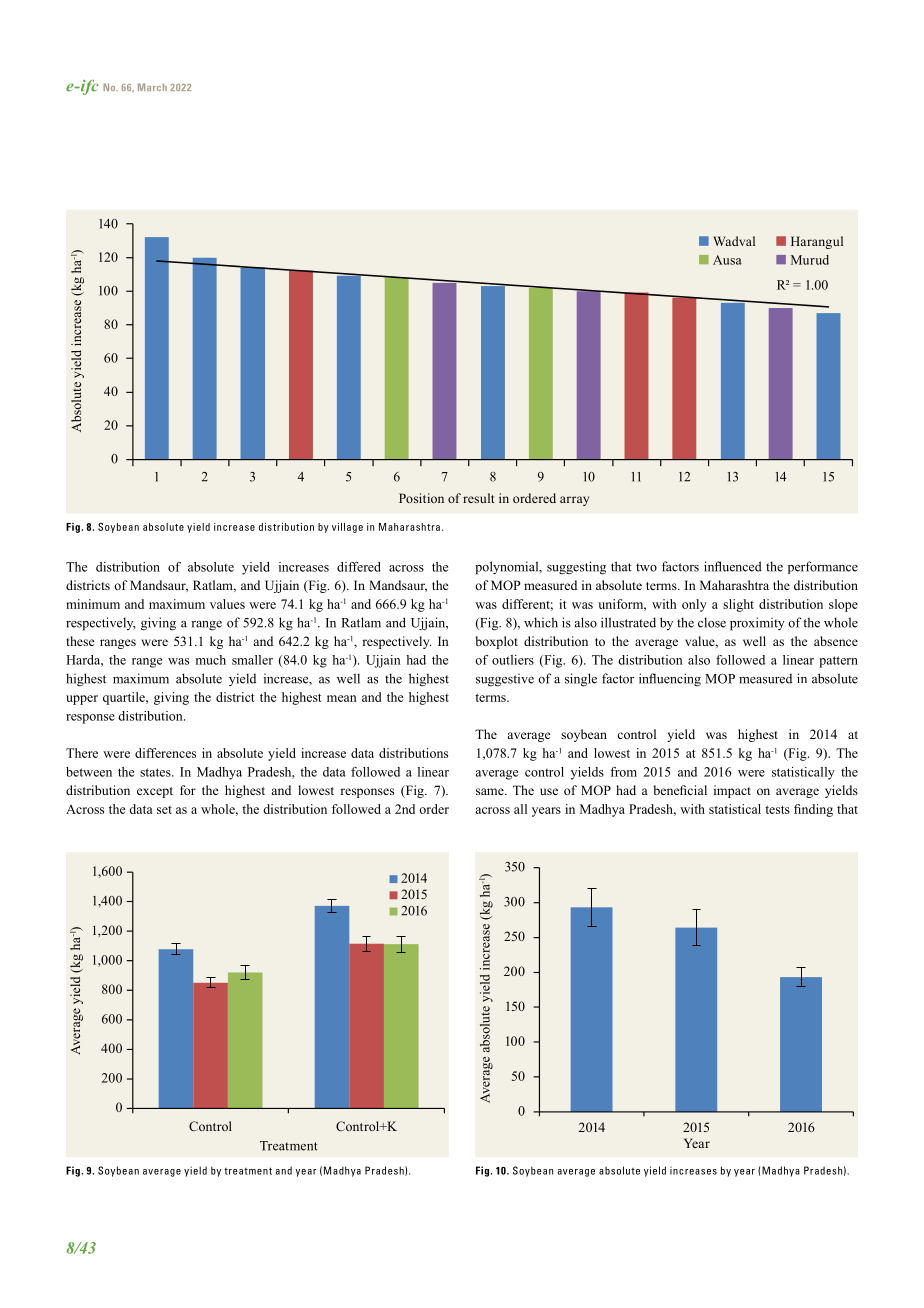 The width and height of the screenshot is (924, 1308). Describe the element at coordinates (491, 791) in the screenshot. I see `same` at that location.
